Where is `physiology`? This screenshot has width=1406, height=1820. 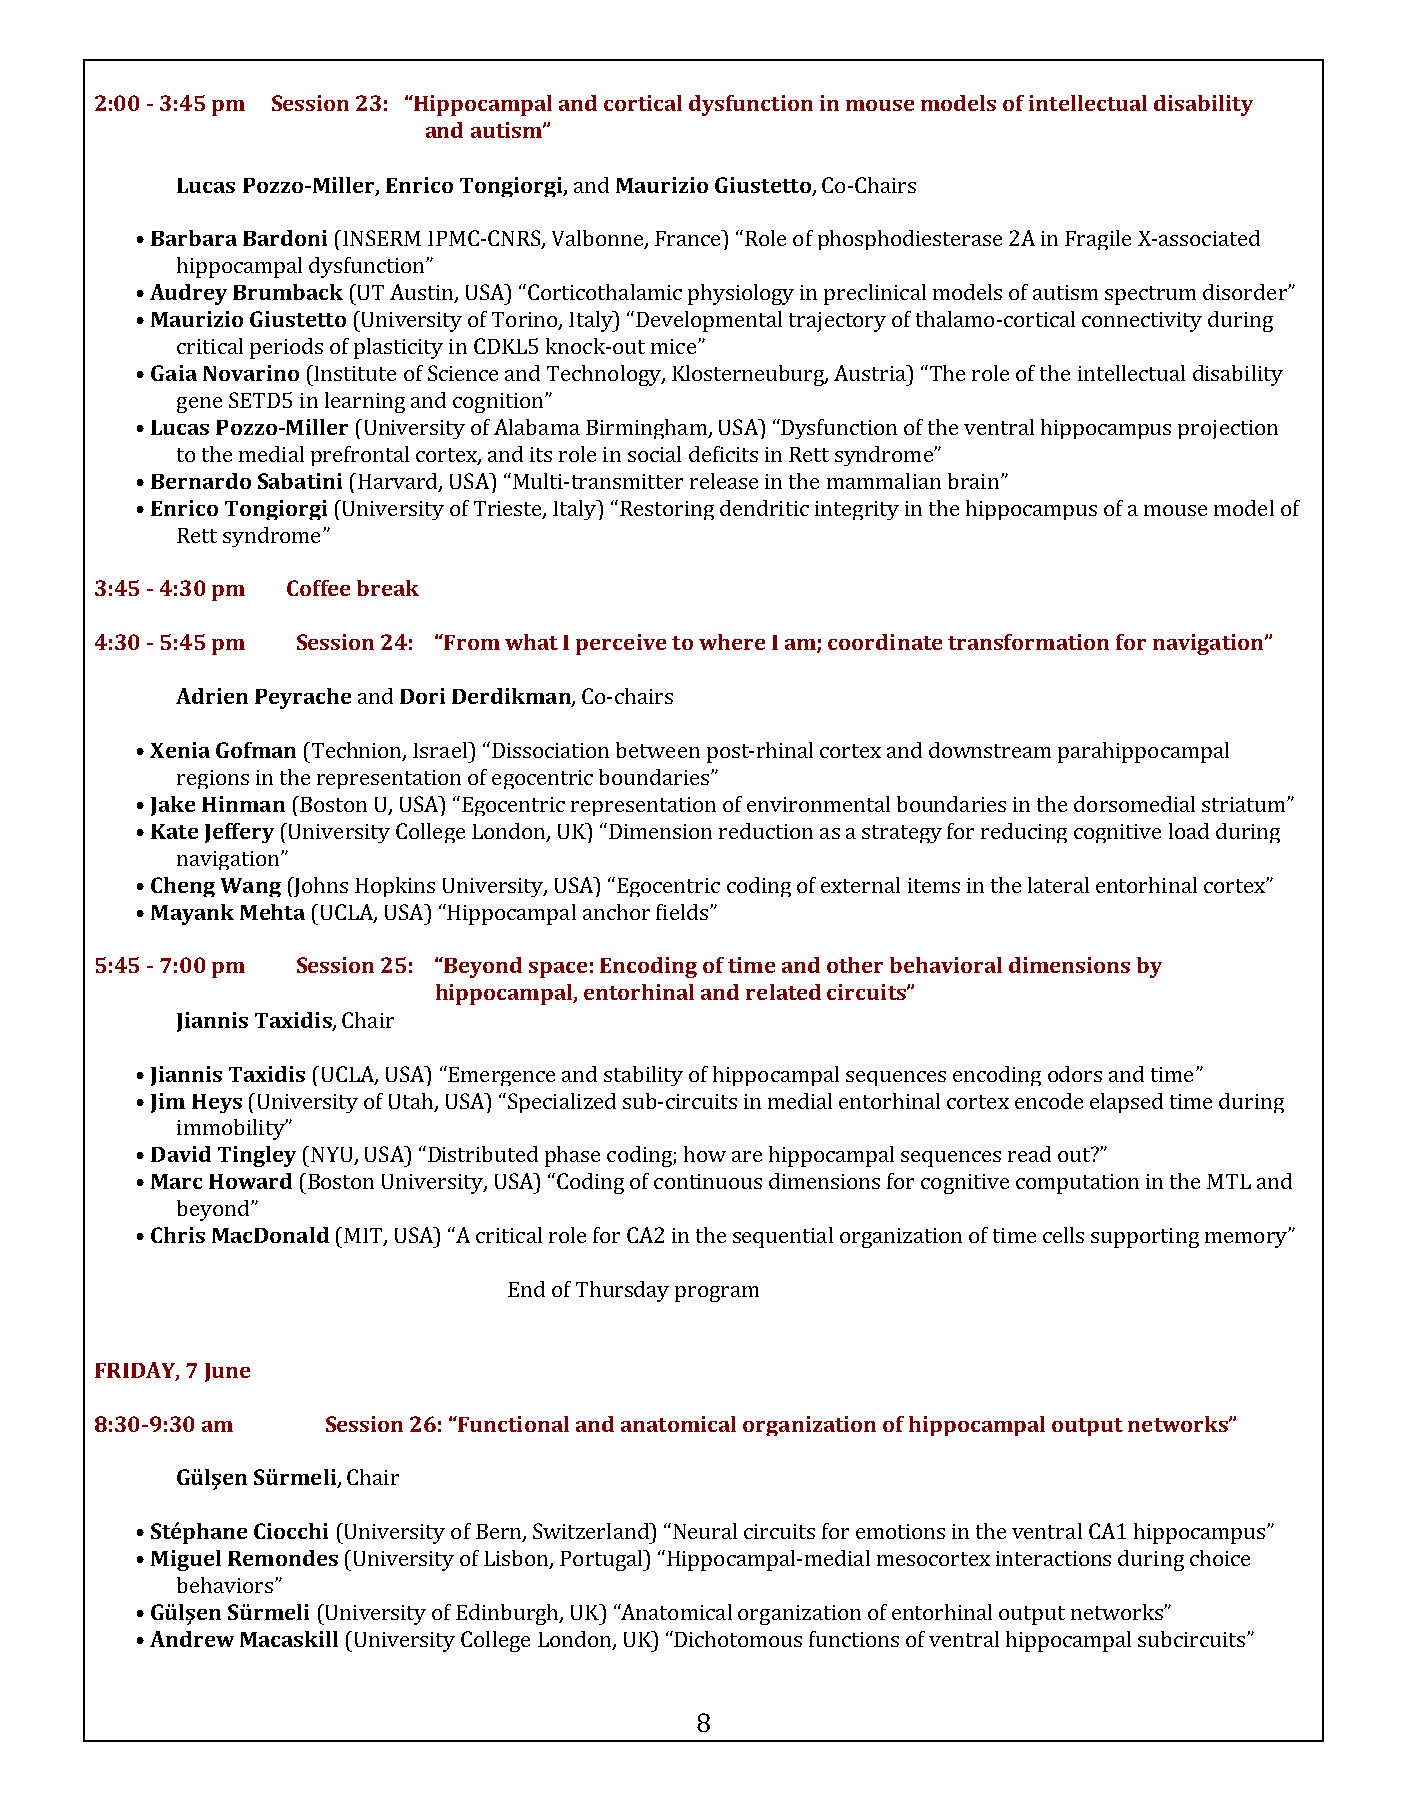 physiology is located at coordinates (741, 294).
